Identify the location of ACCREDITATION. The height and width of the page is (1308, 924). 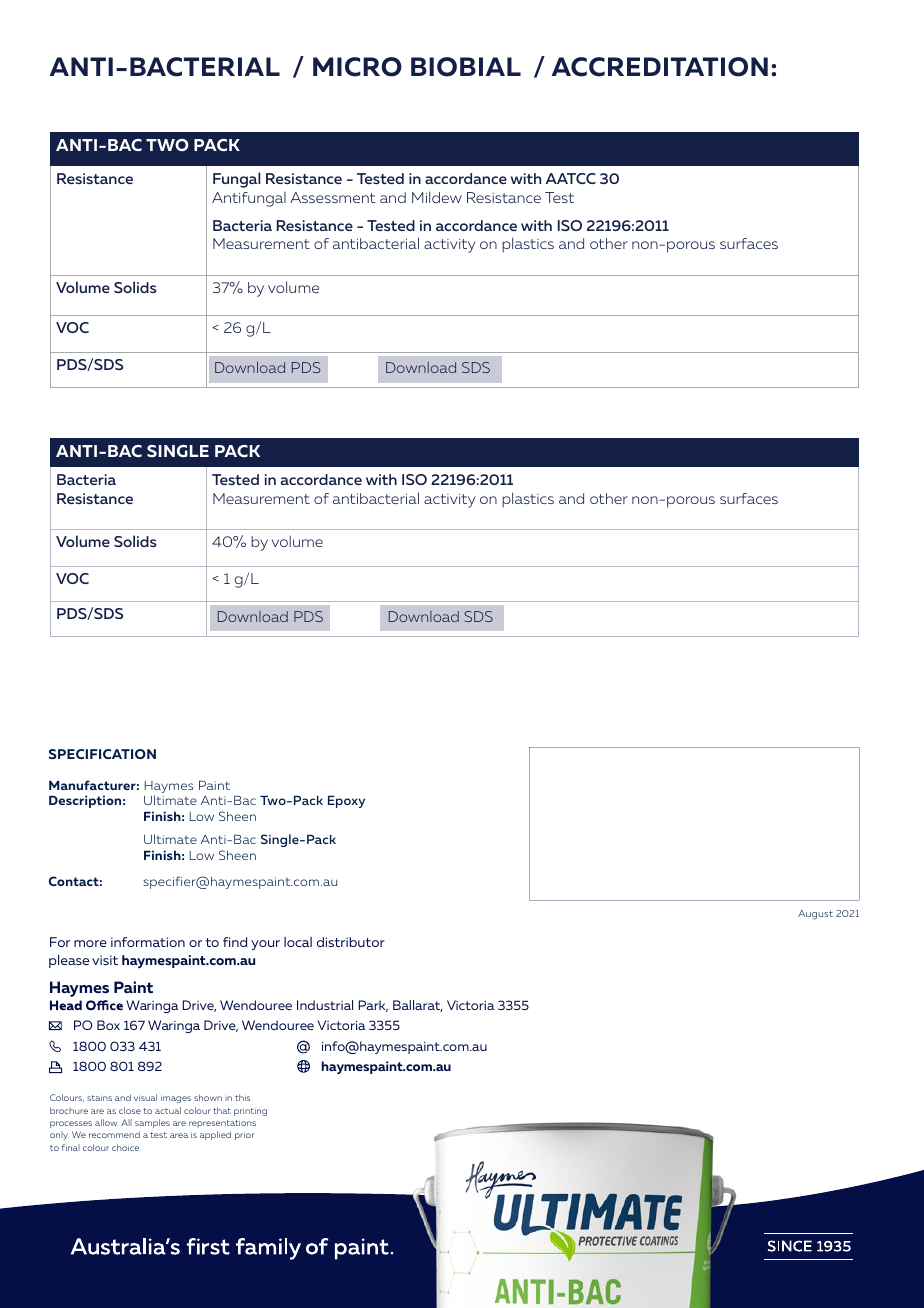
(660, 67).
